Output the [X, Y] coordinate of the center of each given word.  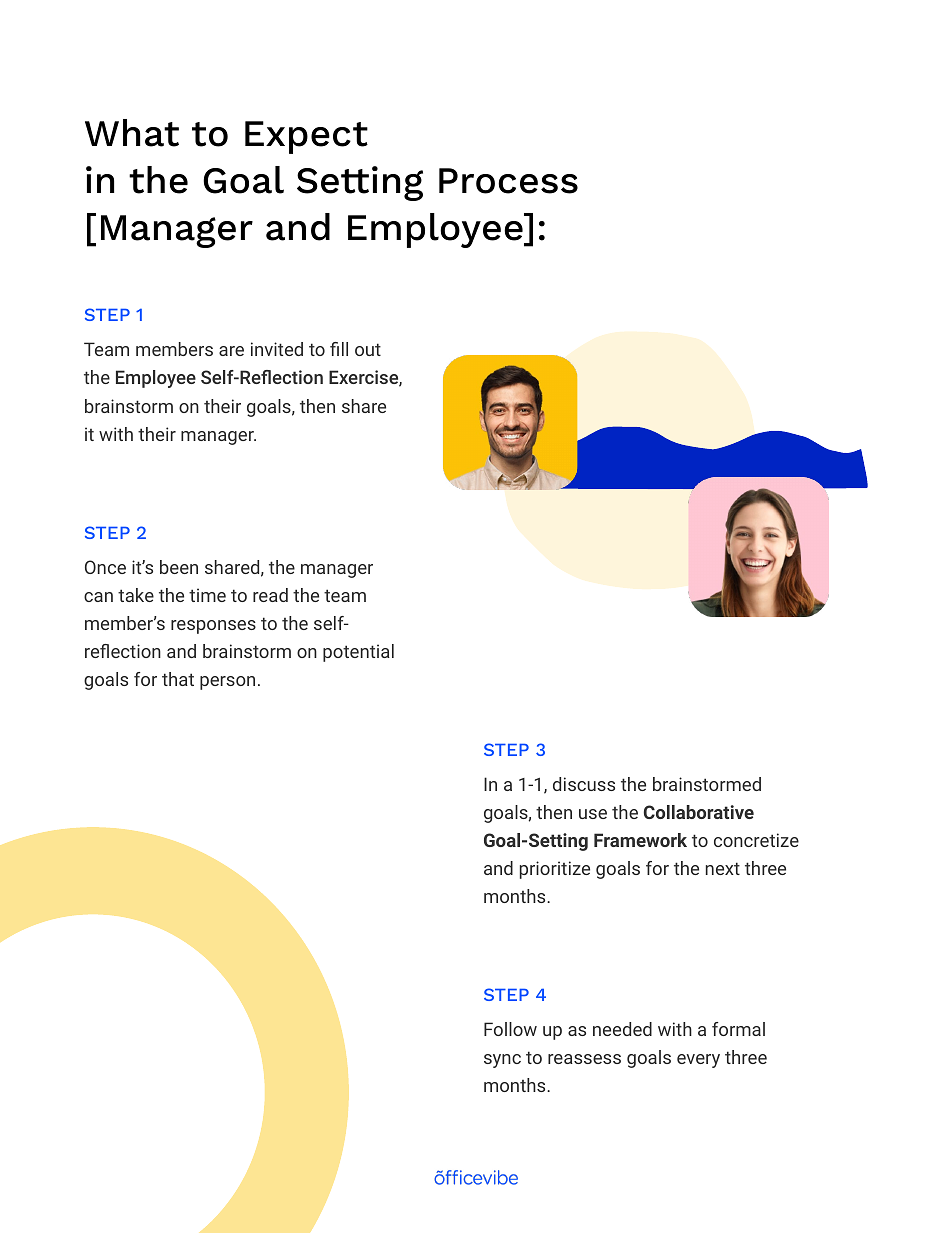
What [132, 133]
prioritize [555, 870]
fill [339, 349]
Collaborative [699, 812]
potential [358, 653]
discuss [584, 784]
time [207, 595]
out [368, 349]
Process [508, 181]
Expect [306, 137]
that [178, 679]
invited [277, 349]
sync [502, 1061]
